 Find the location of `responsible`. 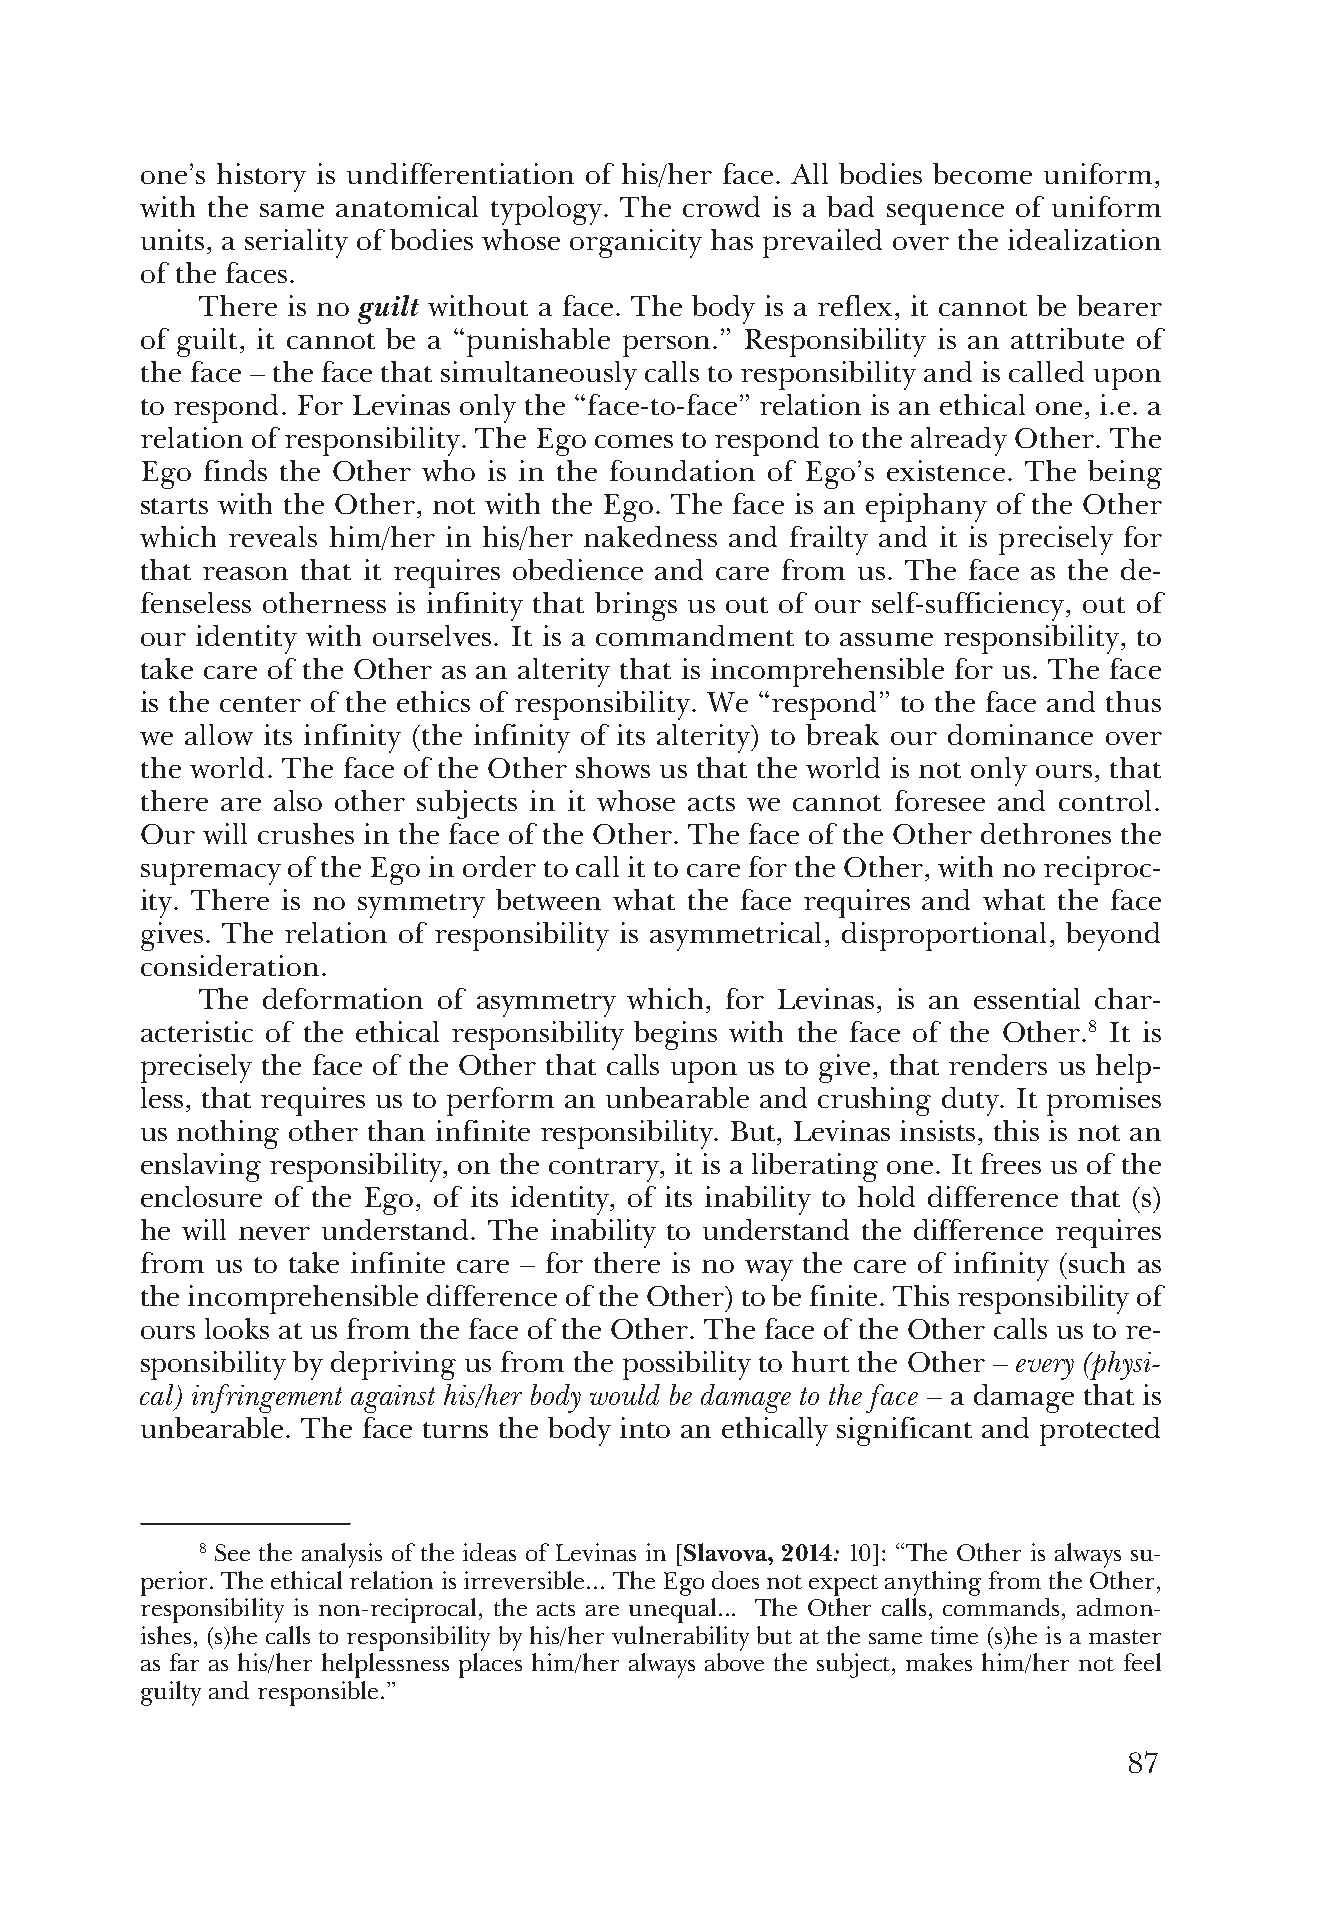

responsible is located at coordinates (318, 1693).
